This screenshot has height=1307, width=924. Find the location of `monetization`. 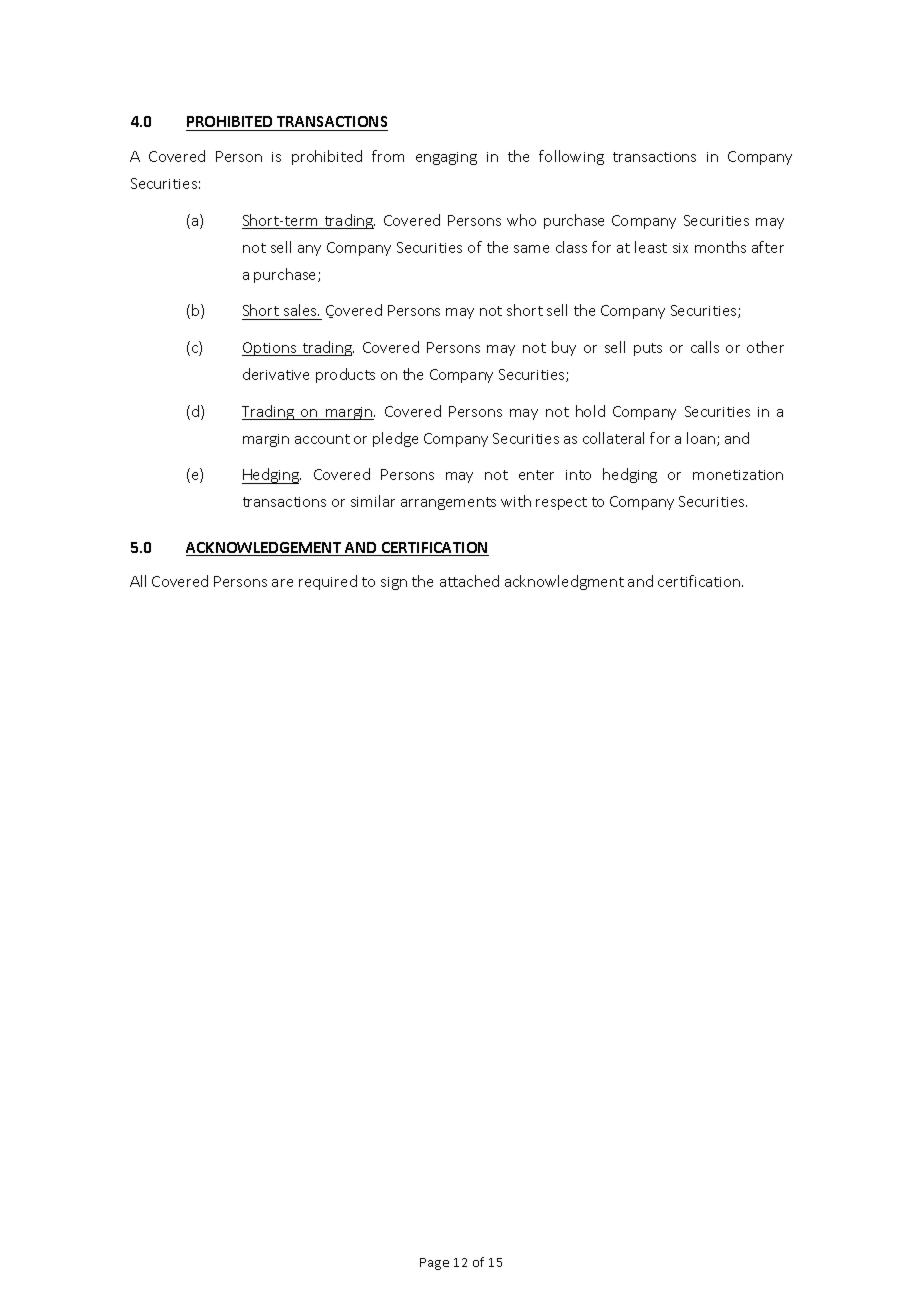

monetization is located at coordinates (738, 475).
